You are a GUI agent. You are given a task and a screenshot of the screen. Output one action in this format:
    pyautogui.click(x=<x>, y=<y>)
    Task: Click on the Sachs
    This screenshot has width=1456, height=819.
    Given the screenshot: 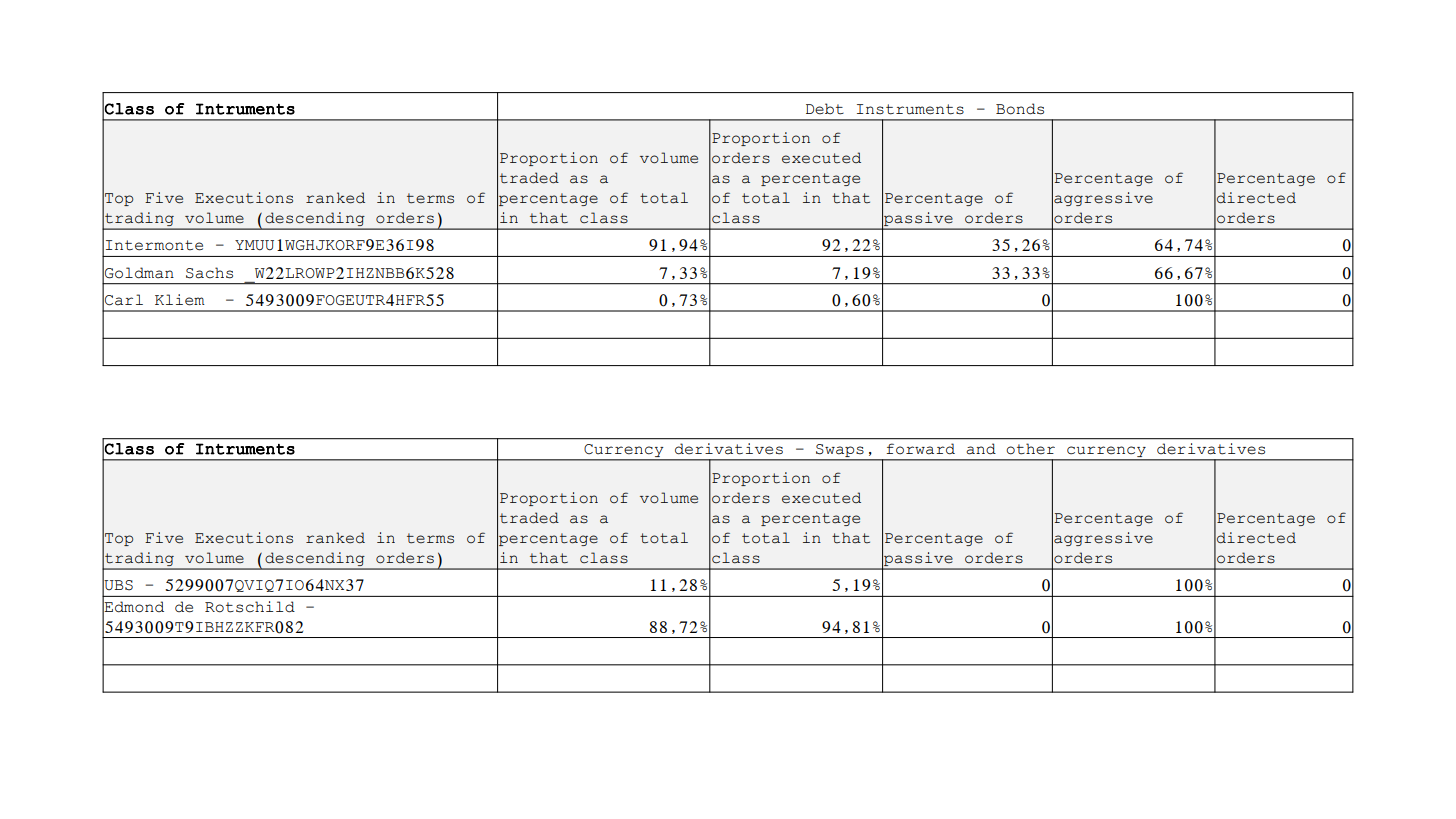 What is the action you would take?
    pyautogui.click(x=209, y=273)
